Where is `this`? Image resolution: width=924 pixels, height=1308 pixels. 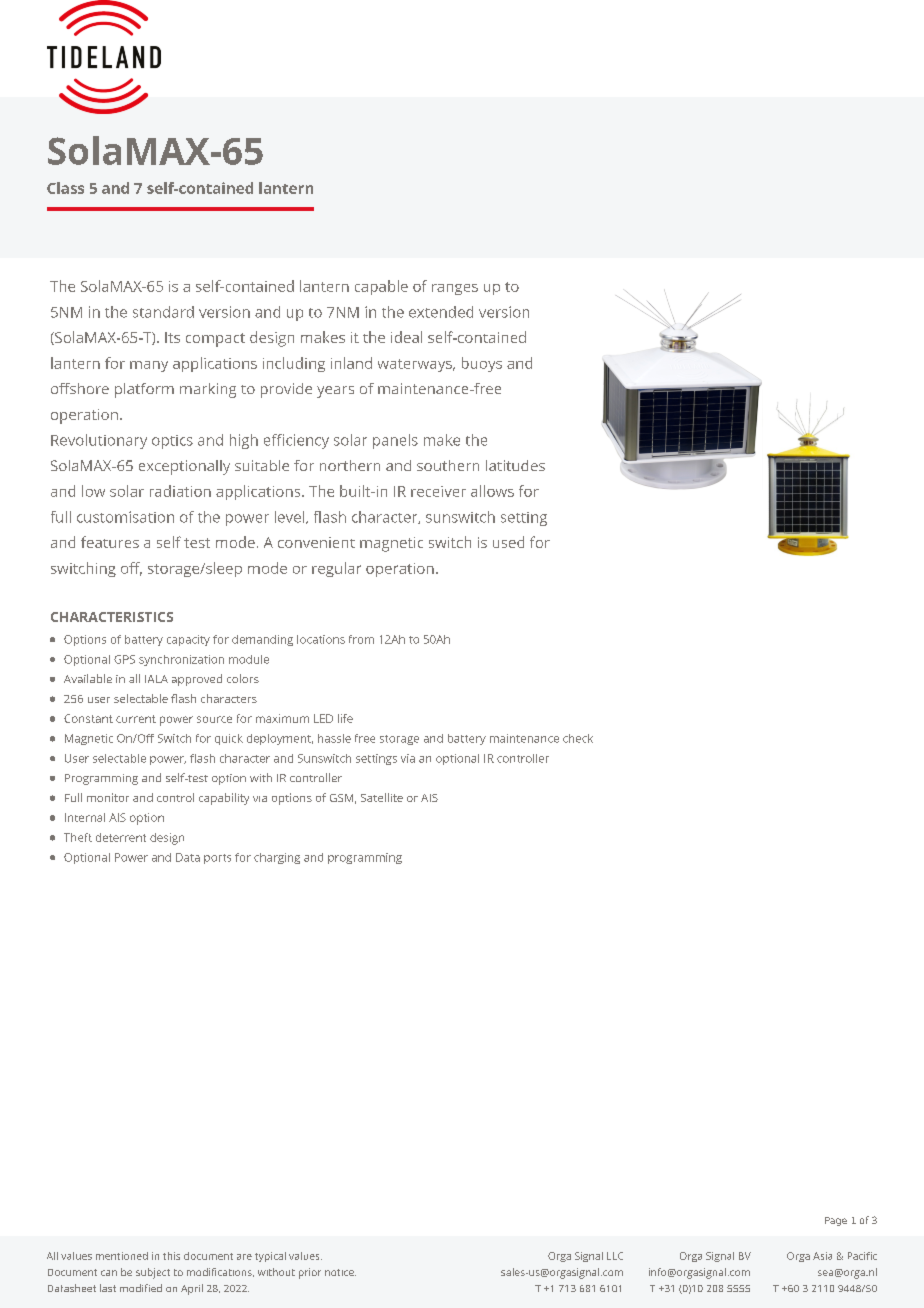
this is located at coordinates (171, 1256).
